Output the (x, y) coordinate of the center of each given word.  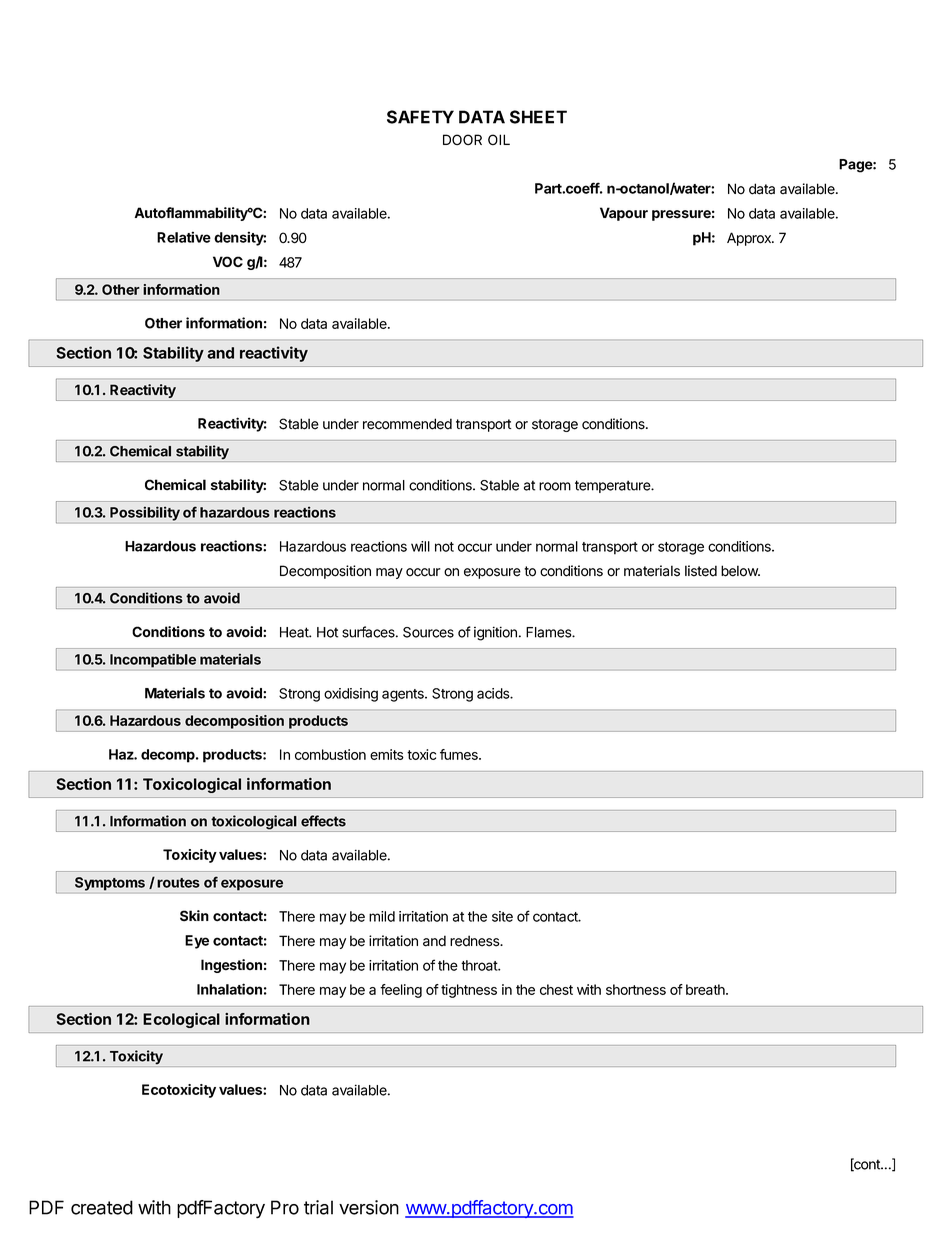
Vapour (624, 214)
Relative (184, 237)
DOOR (462, 139)
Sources (428, 632)
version (369, 1207)
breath (706, 989)
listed (701, 571)
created (102, 1207)
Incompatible (153, 660)
